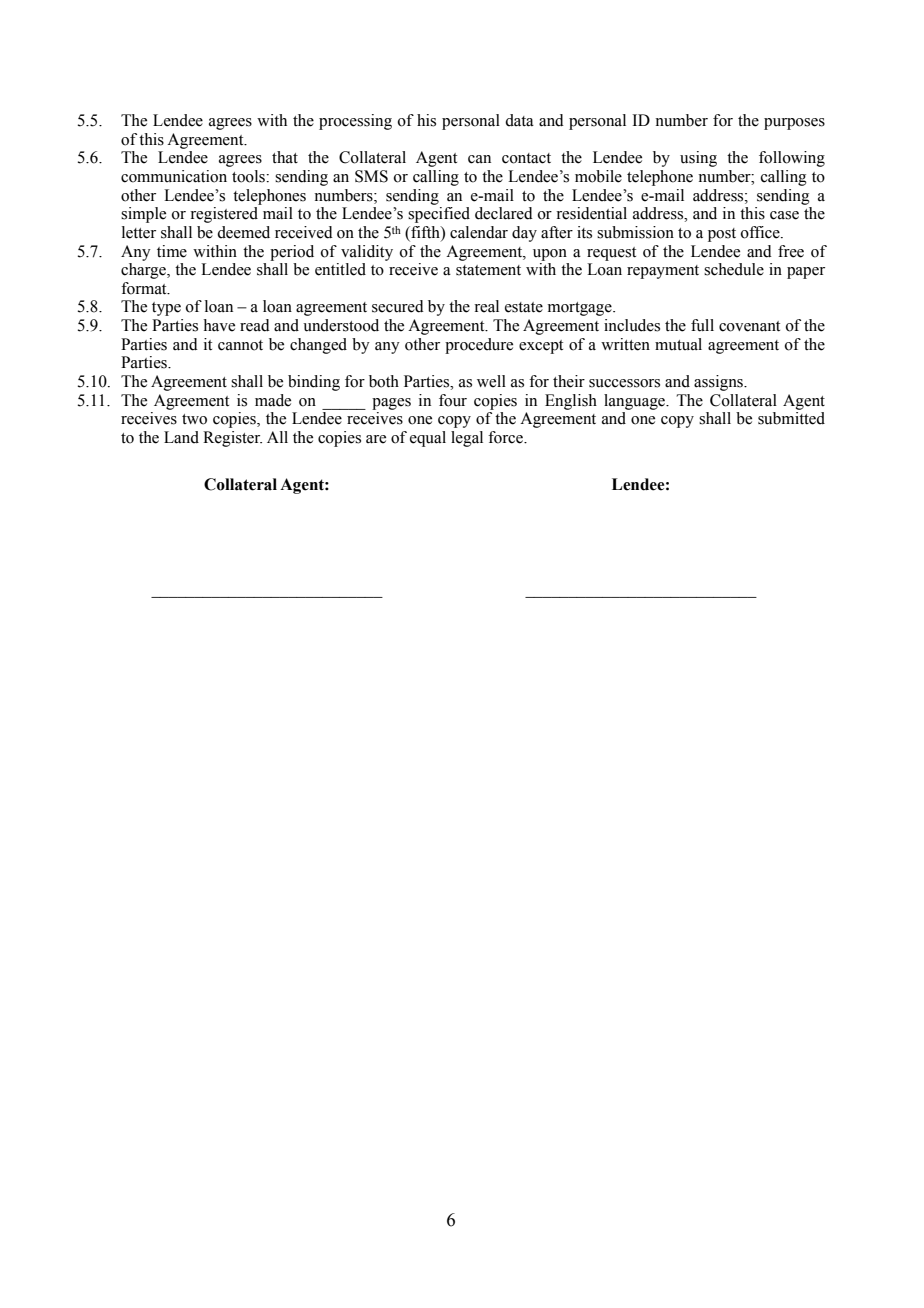  Describe the element at coordinates (749, 326) in the screenshot. I see `covenant` at that location.
